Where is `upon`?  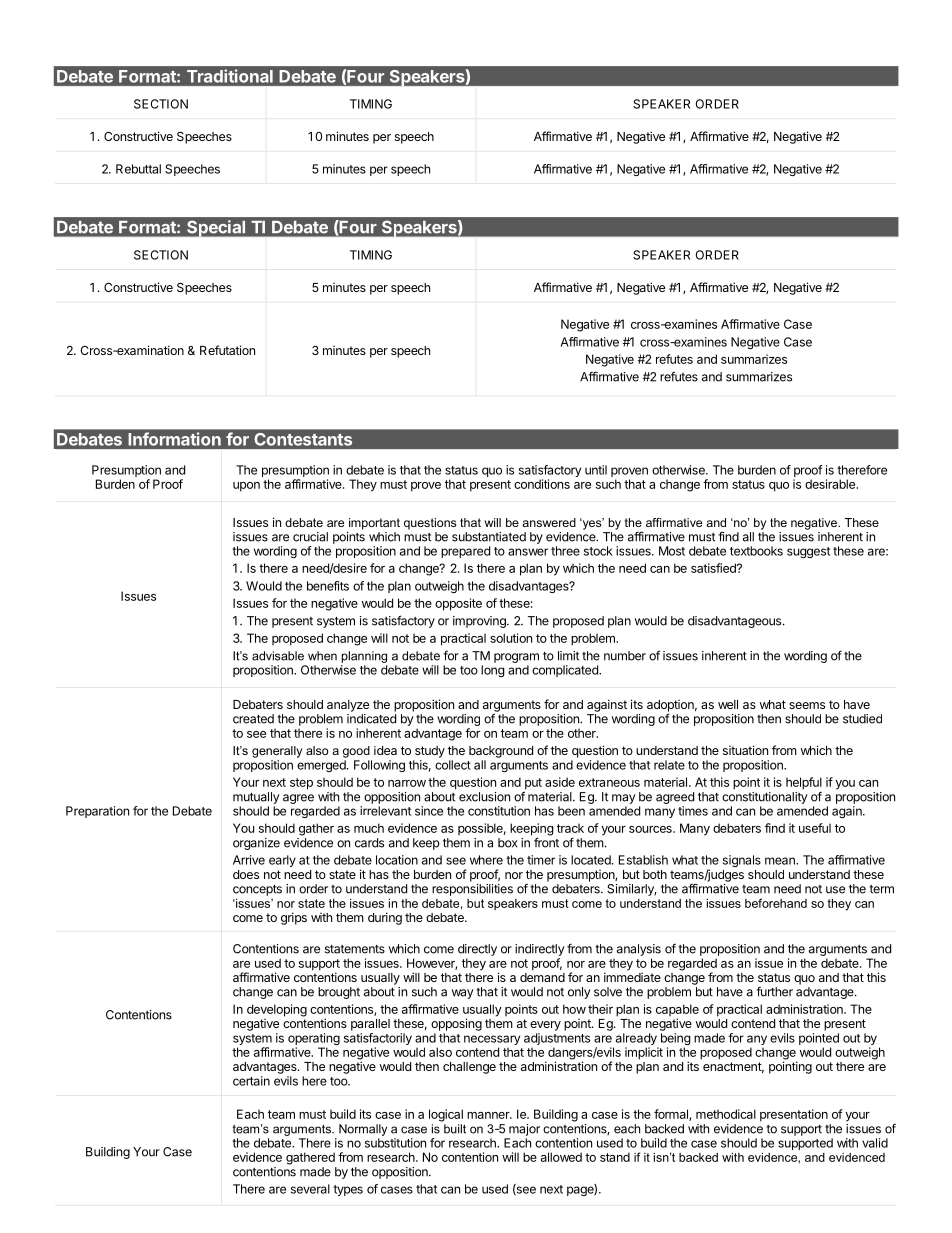 upon is located at coordinates (246, 487).
